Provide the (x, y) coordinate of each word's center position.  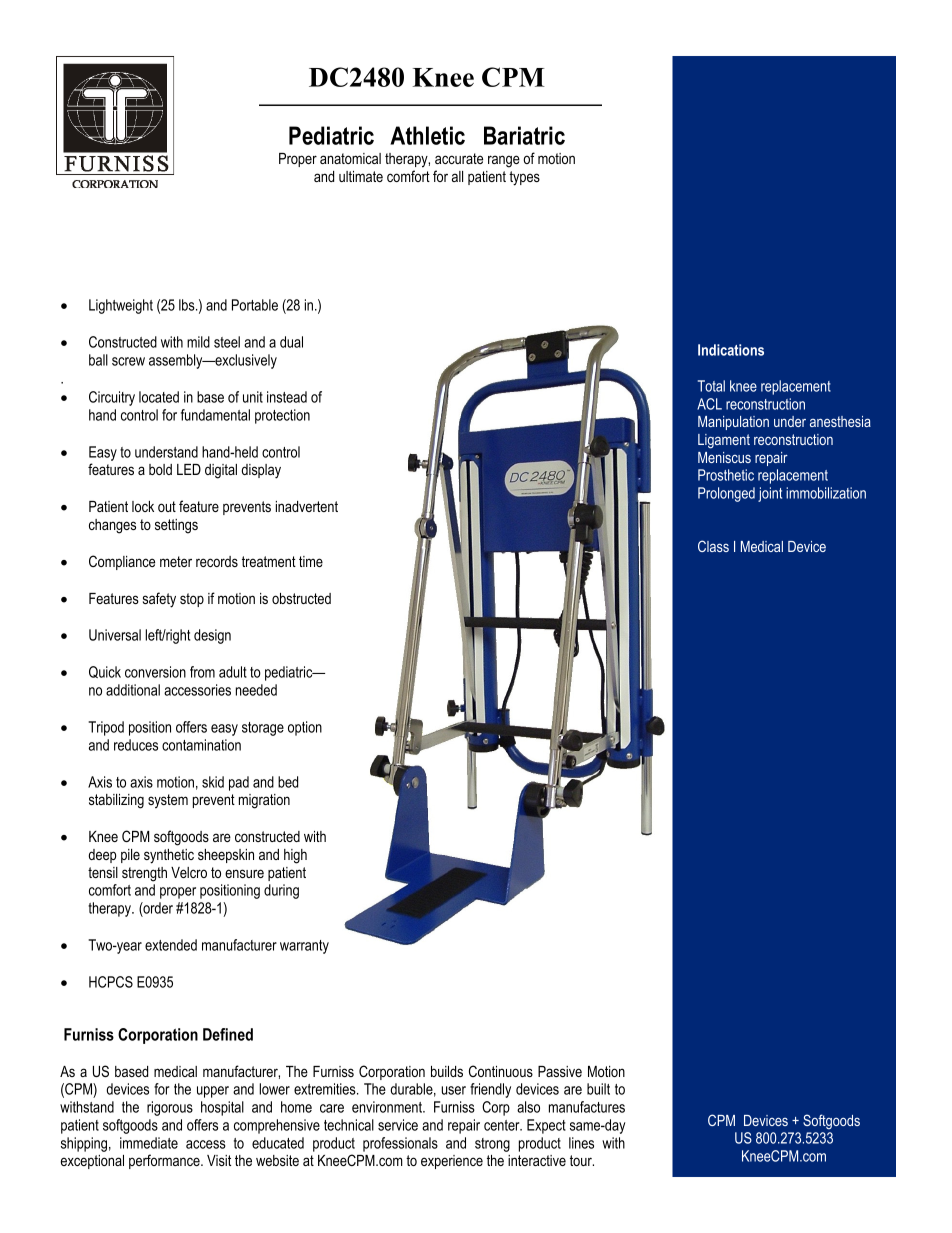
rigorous (170, 1108)
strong (492, 1145)
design (212, 636)
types (524, 178)
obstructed (301, 598)
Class (713, 546)
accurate (459, 158)
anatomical (350, 158)
